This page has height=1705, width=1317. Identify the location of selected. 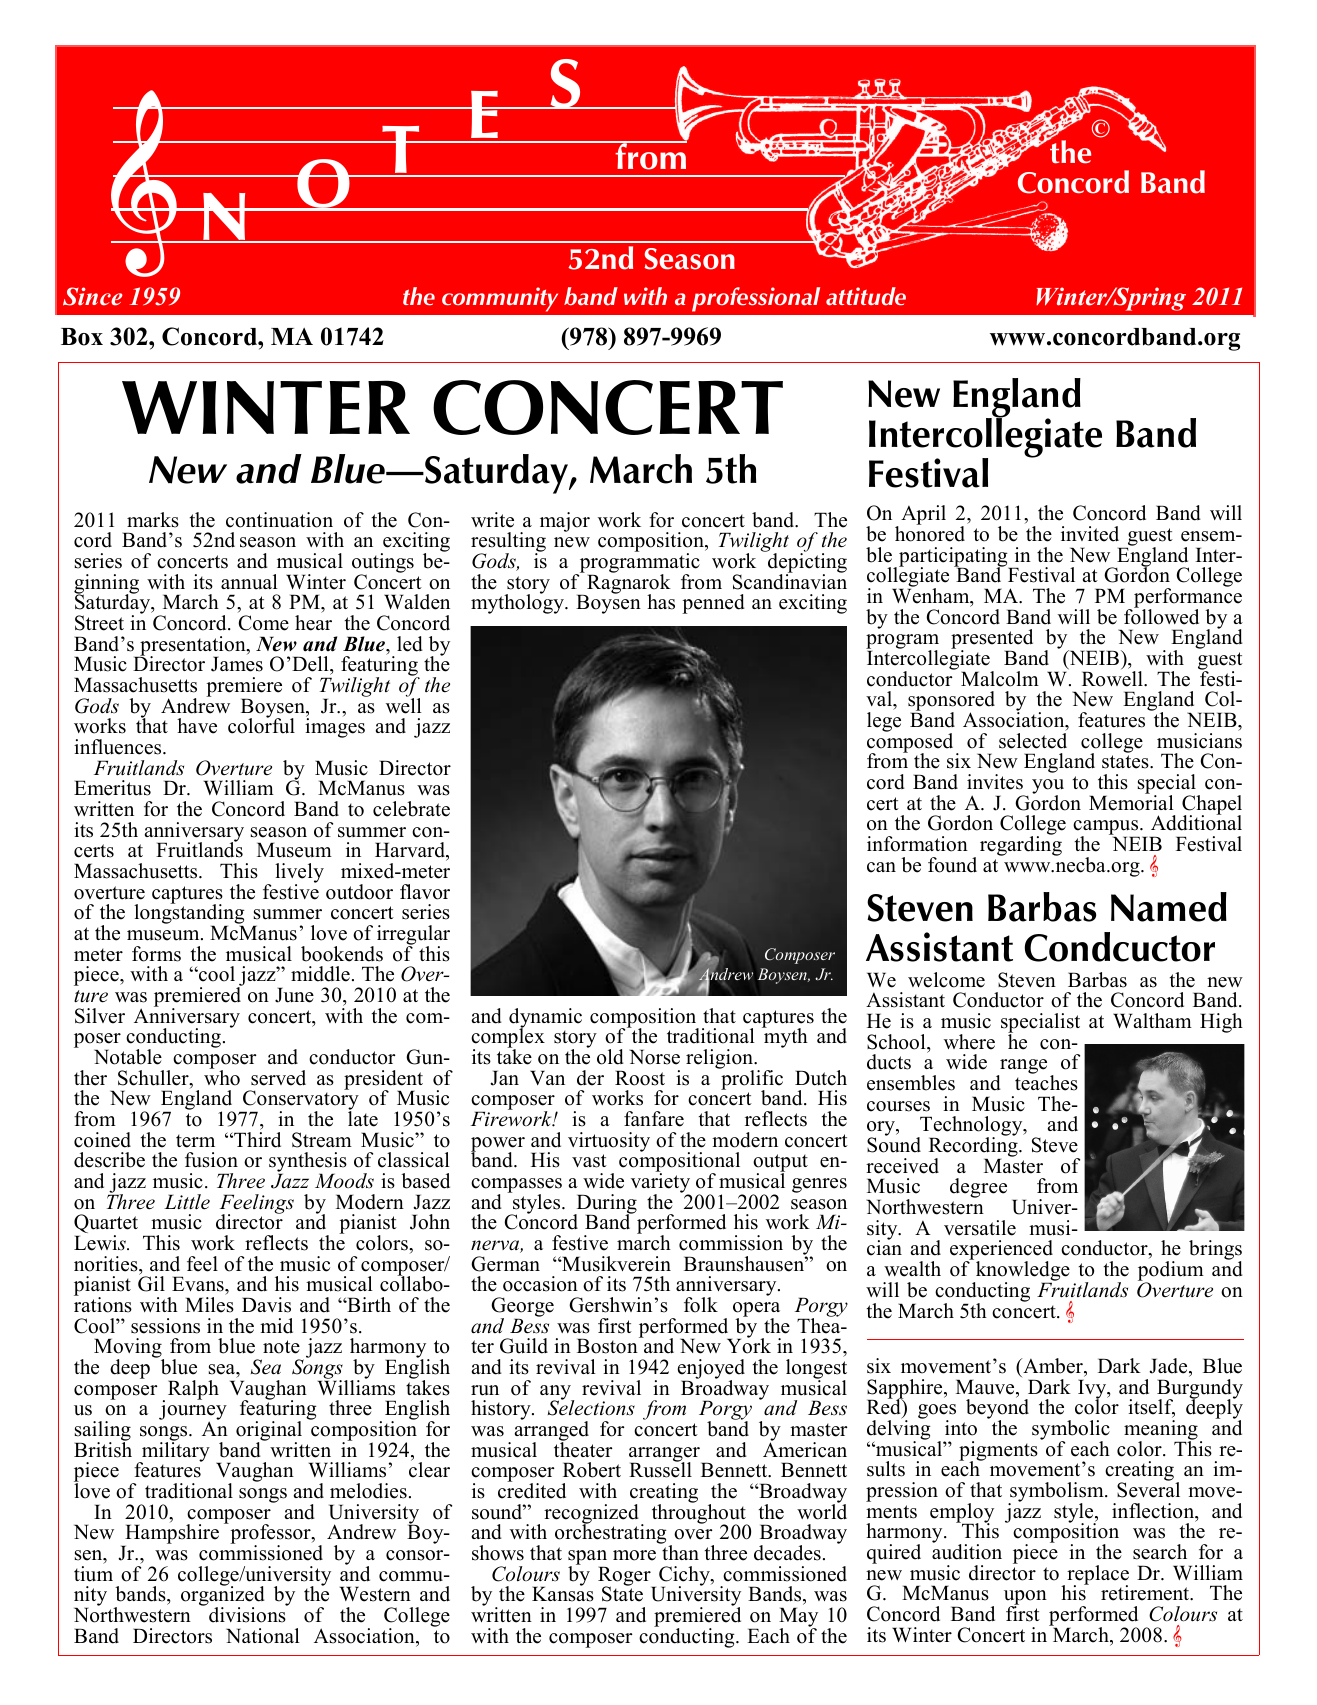
(1033, 741).
